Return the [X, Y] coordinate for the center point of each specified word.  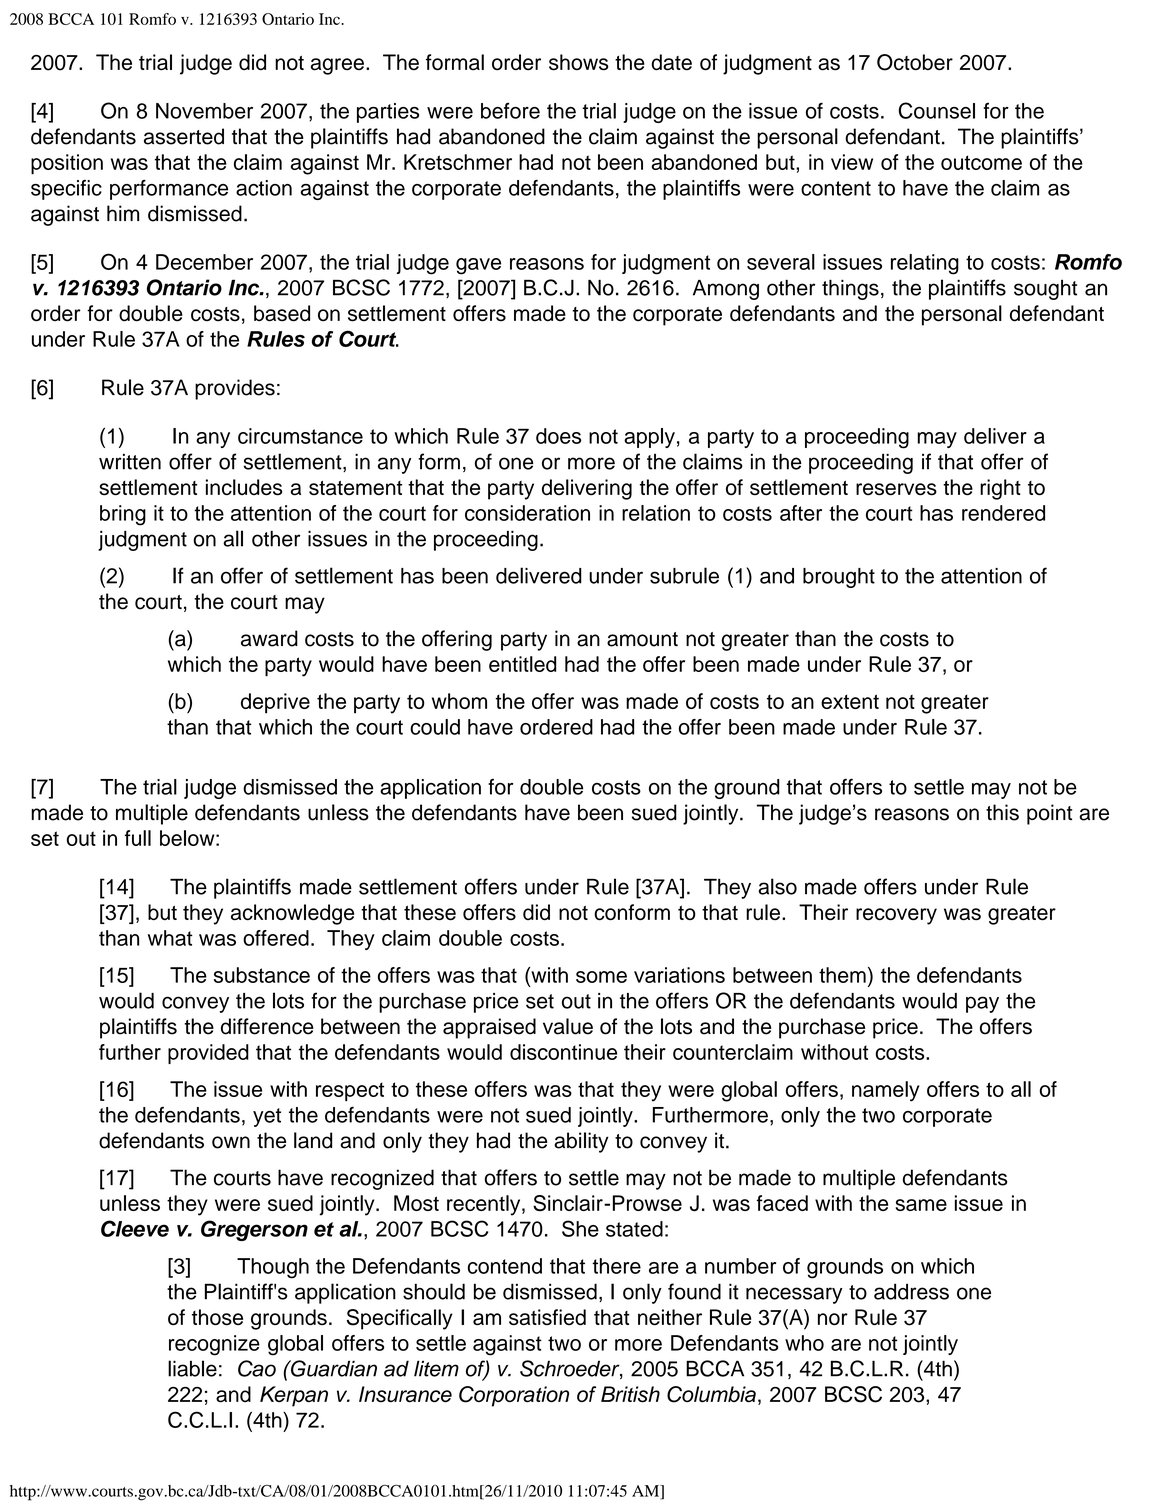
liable [192, 1368]
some [601, 977]
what [170, 938]
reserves [896, 489]
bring [123, 515]
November [204, 111]
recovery [896, 916]
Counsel [936, 110]
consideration [527, 513]
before [510, 111]
